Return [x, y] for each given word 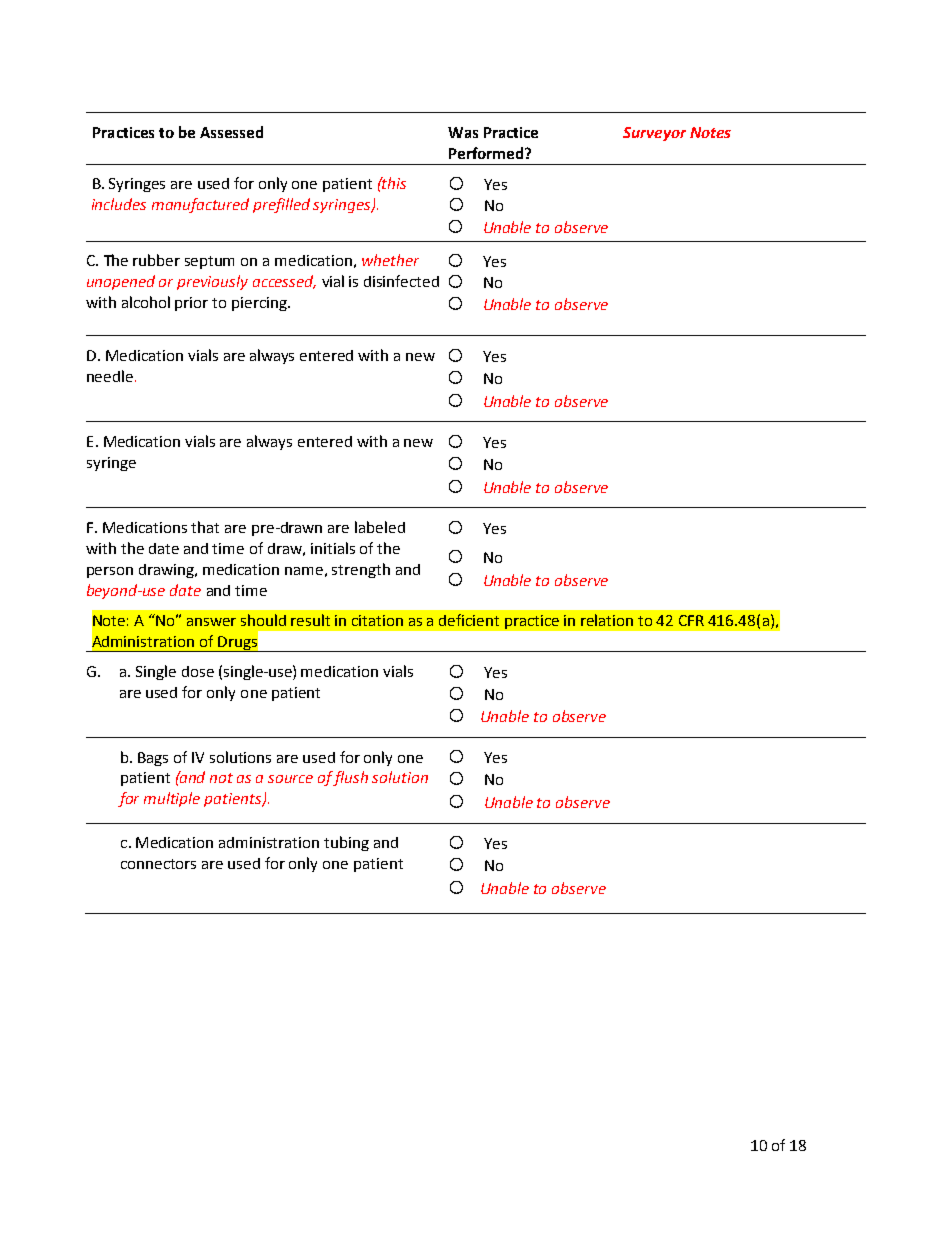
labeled [380, 527]
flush [351, 778]
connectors [158, 864]
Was [463, 132]
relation [607, 620]
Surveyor [654, 134]
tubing [346, 843]
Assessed [231, 132]
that [205, 527]
